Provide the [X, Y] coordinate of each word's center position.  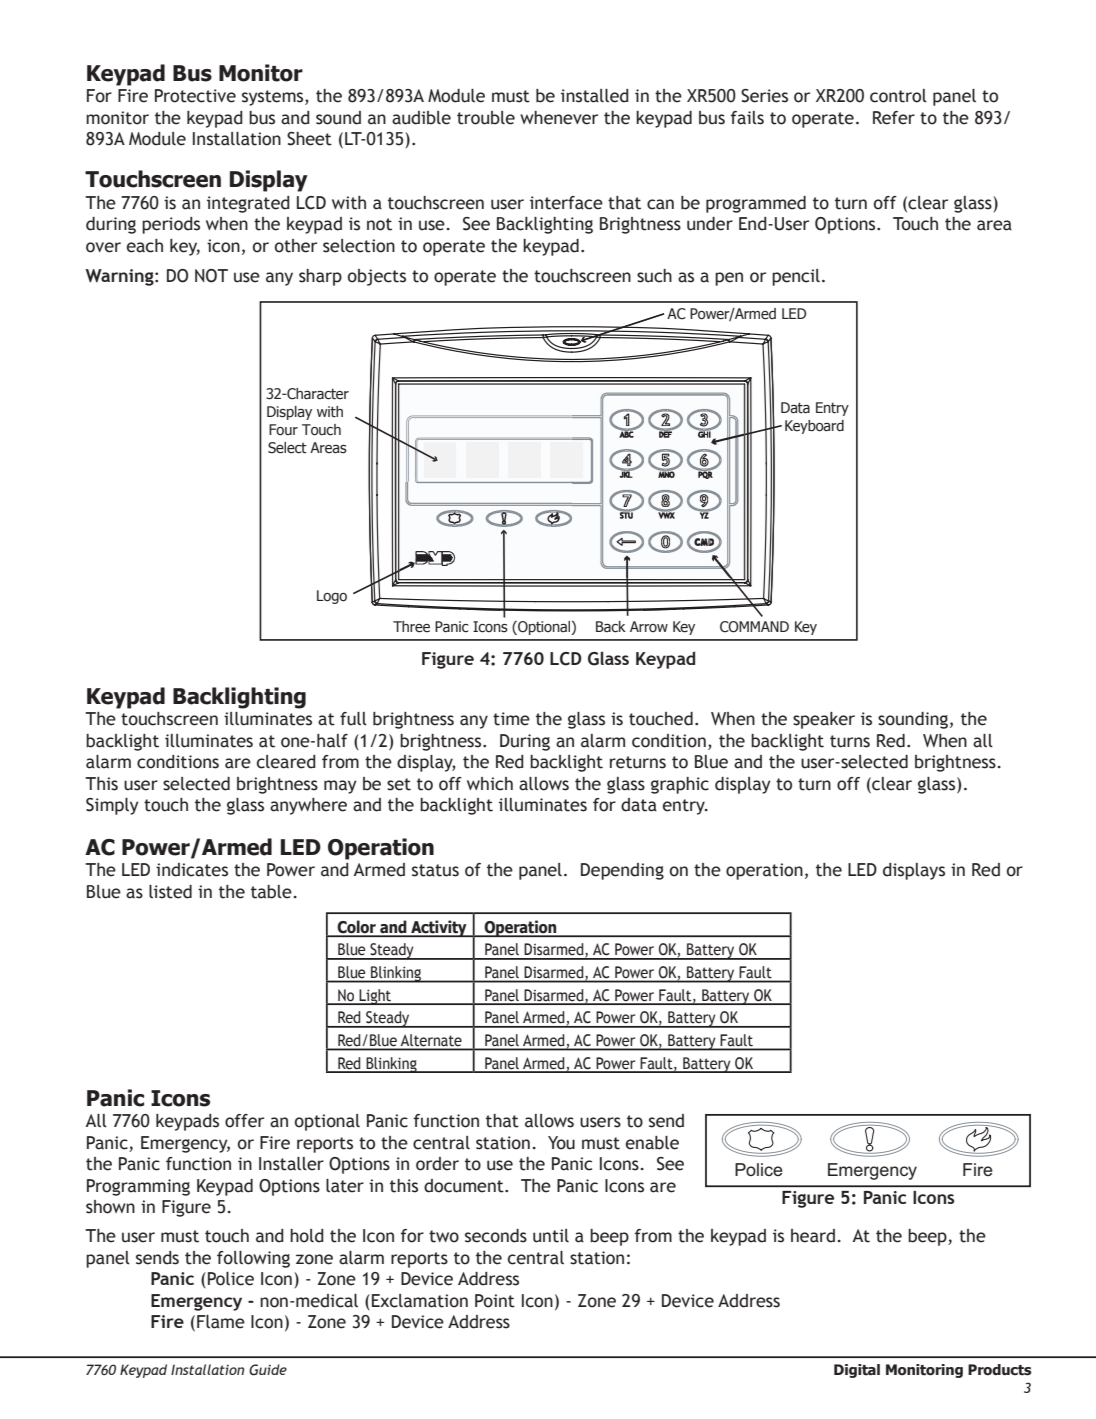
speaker [824, 720]
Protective [195, 96]
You [561, 1143]
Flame [221, 1322]
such [654, 276]
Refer [894, 118]
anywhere [308, 806]
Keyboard [814, 427]
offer [244, 1121]
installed [595, 96]
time [511, 719]
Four [283, 430]
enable [652, 1143]
